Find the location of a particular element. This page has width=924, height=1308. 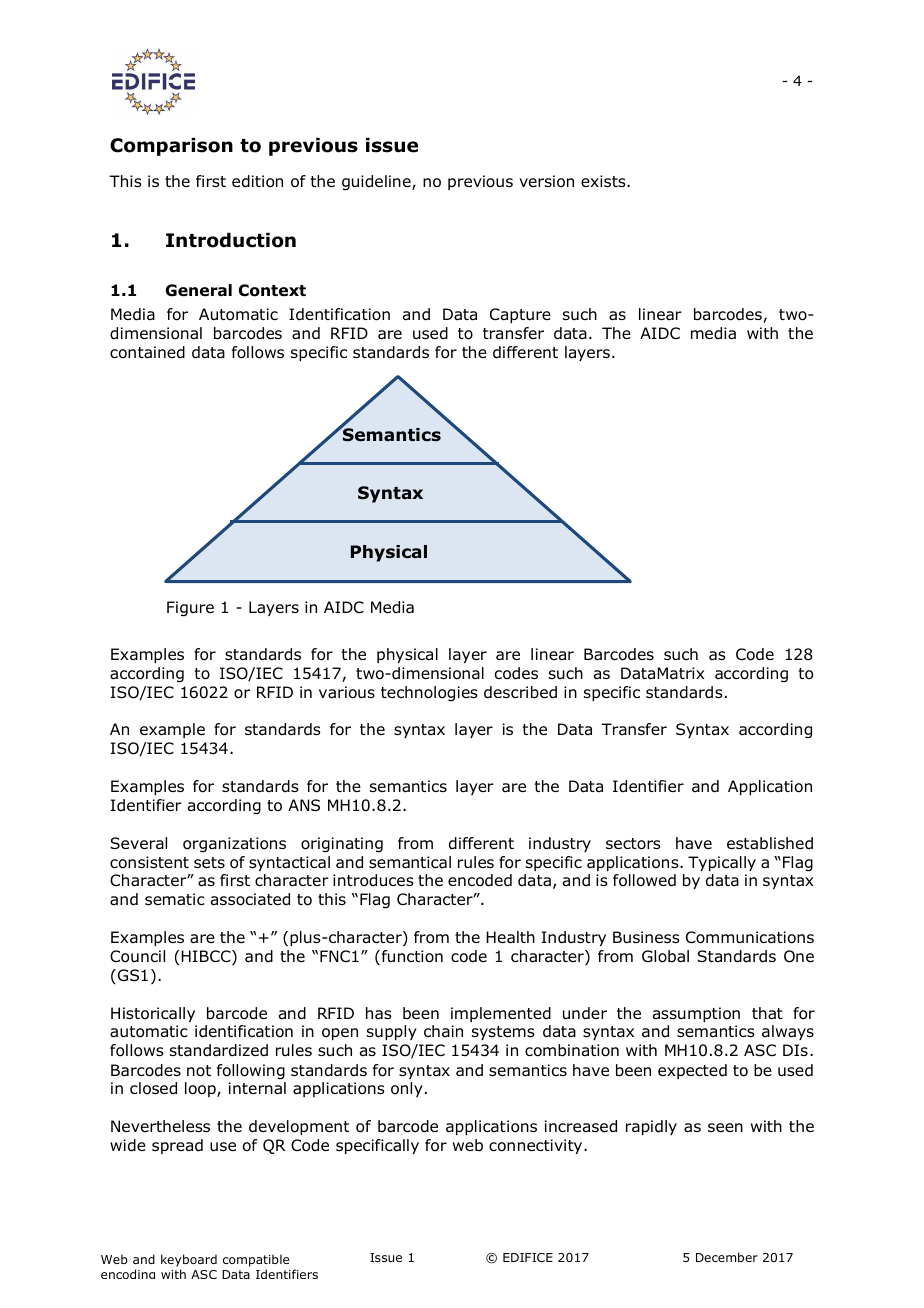

EDIFICE is located at coordinates (528, 1257).
